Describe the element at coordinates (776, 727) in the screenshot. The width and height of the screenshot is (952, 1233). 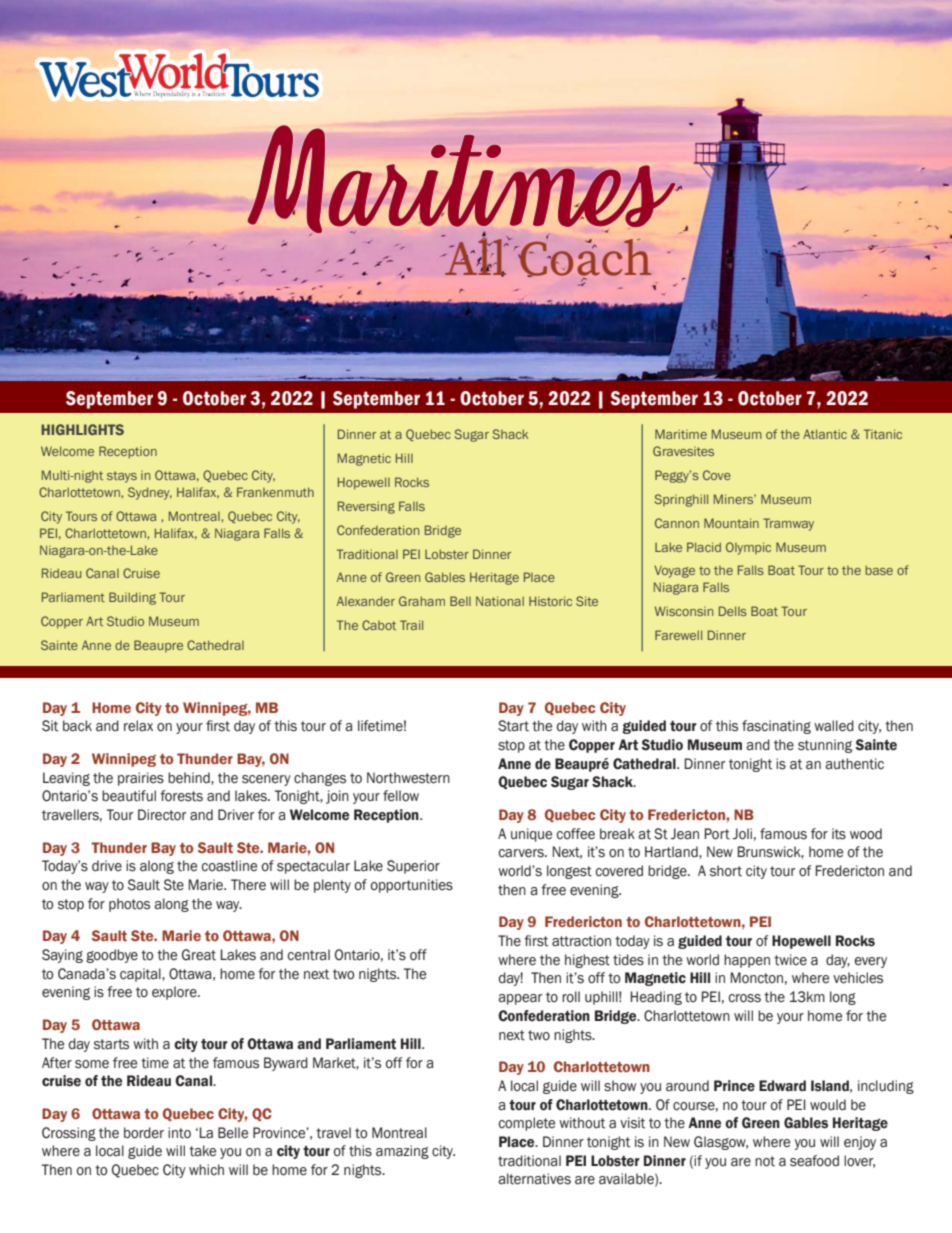
I see `fascinating` at that location.
